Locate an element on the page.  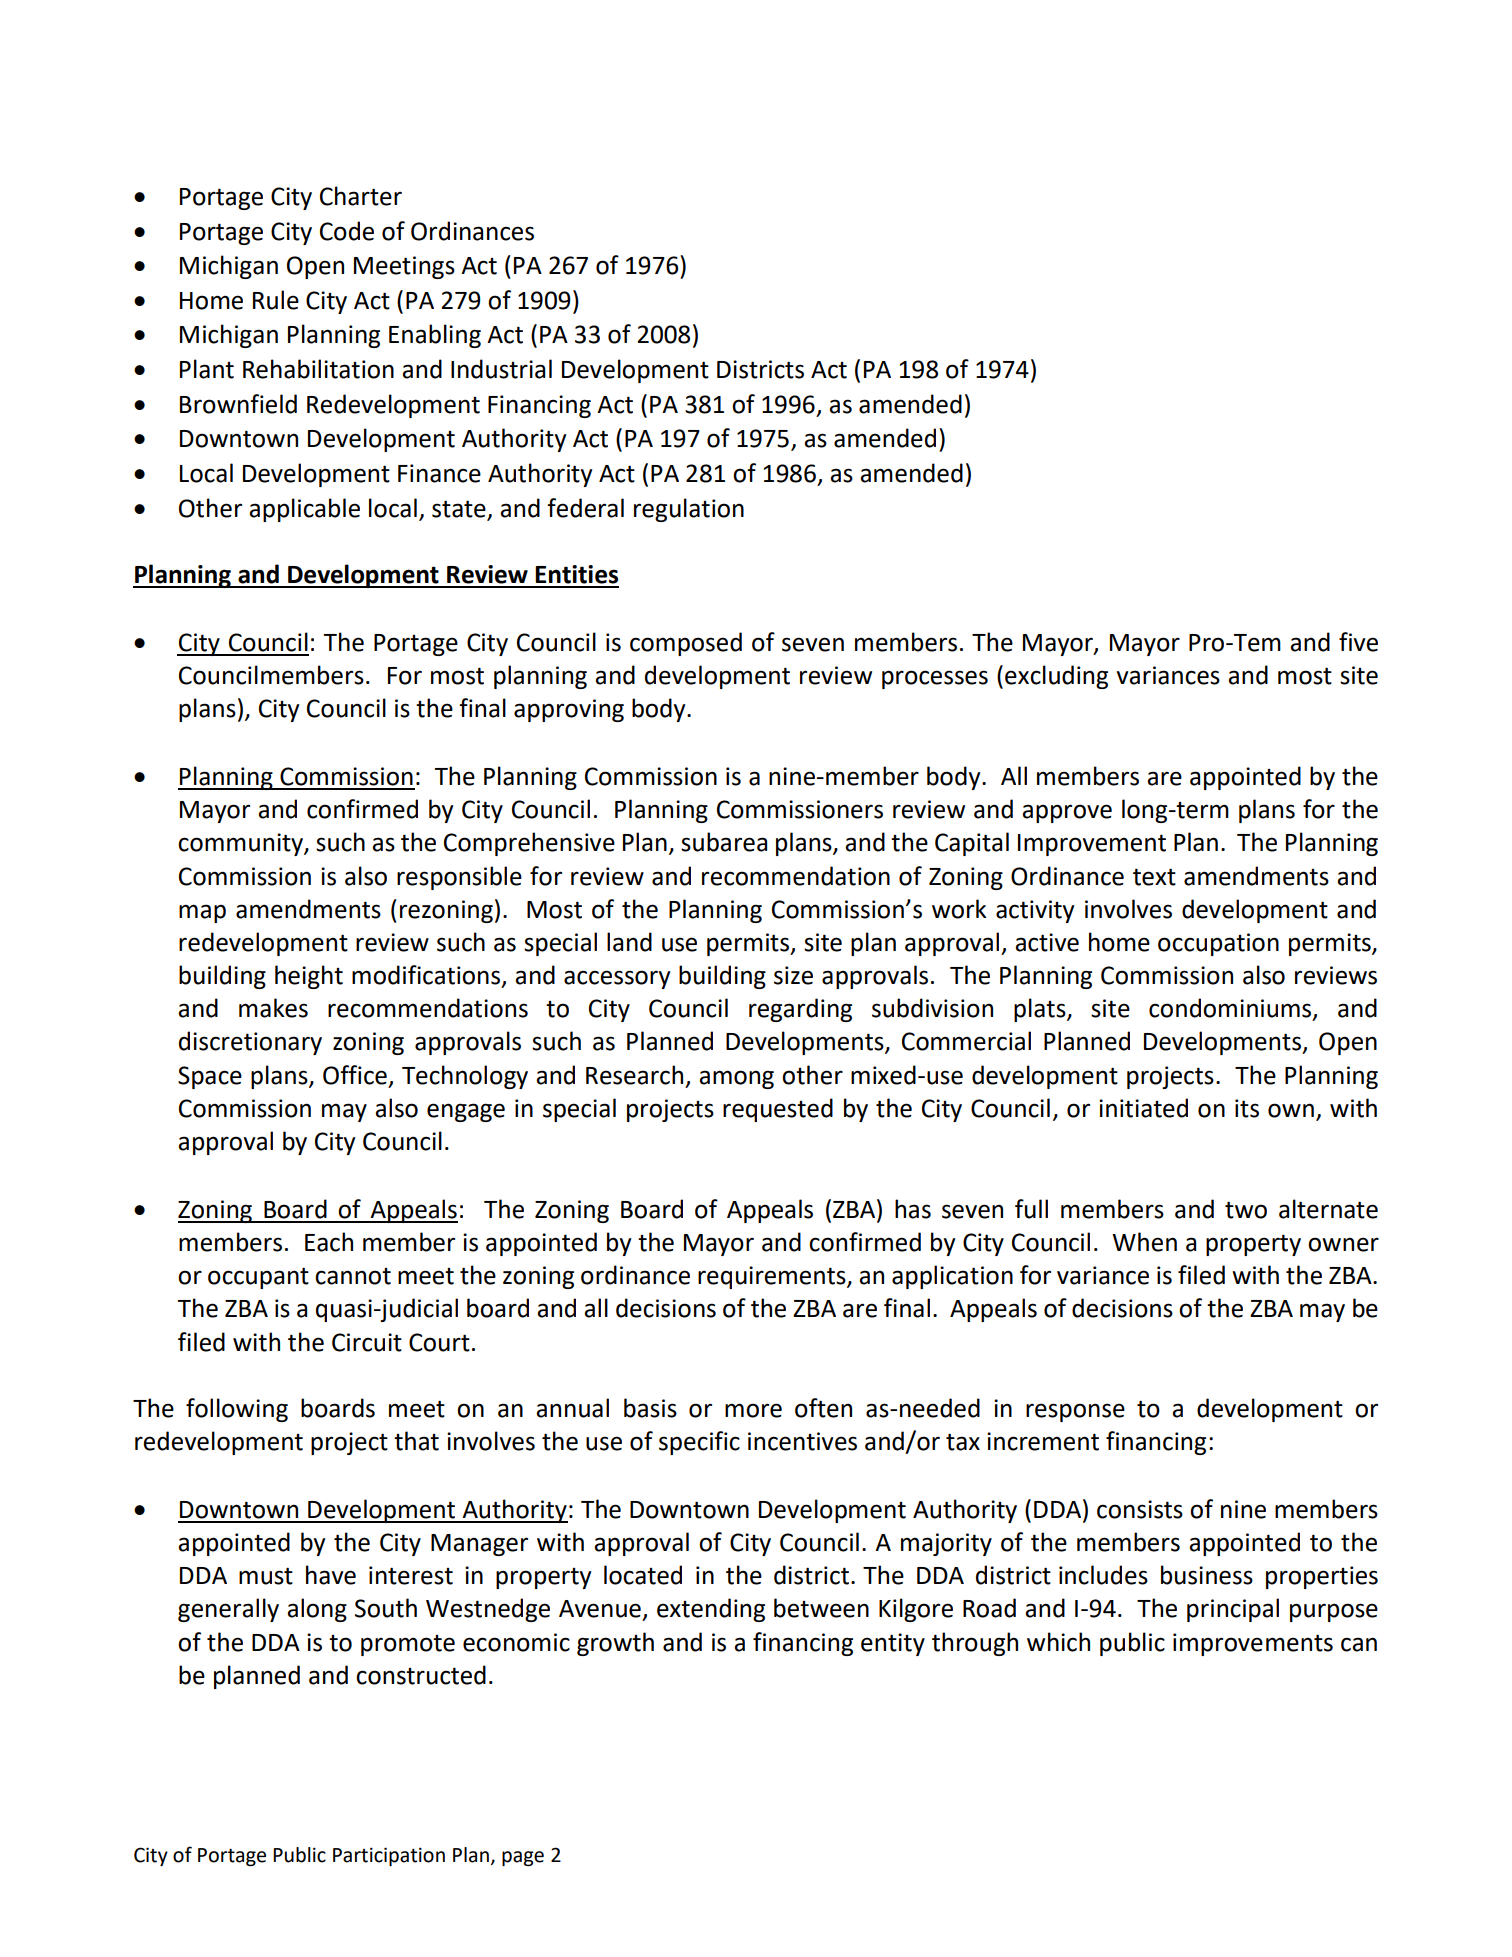
Industrial is located at coordinates (501, 369).
